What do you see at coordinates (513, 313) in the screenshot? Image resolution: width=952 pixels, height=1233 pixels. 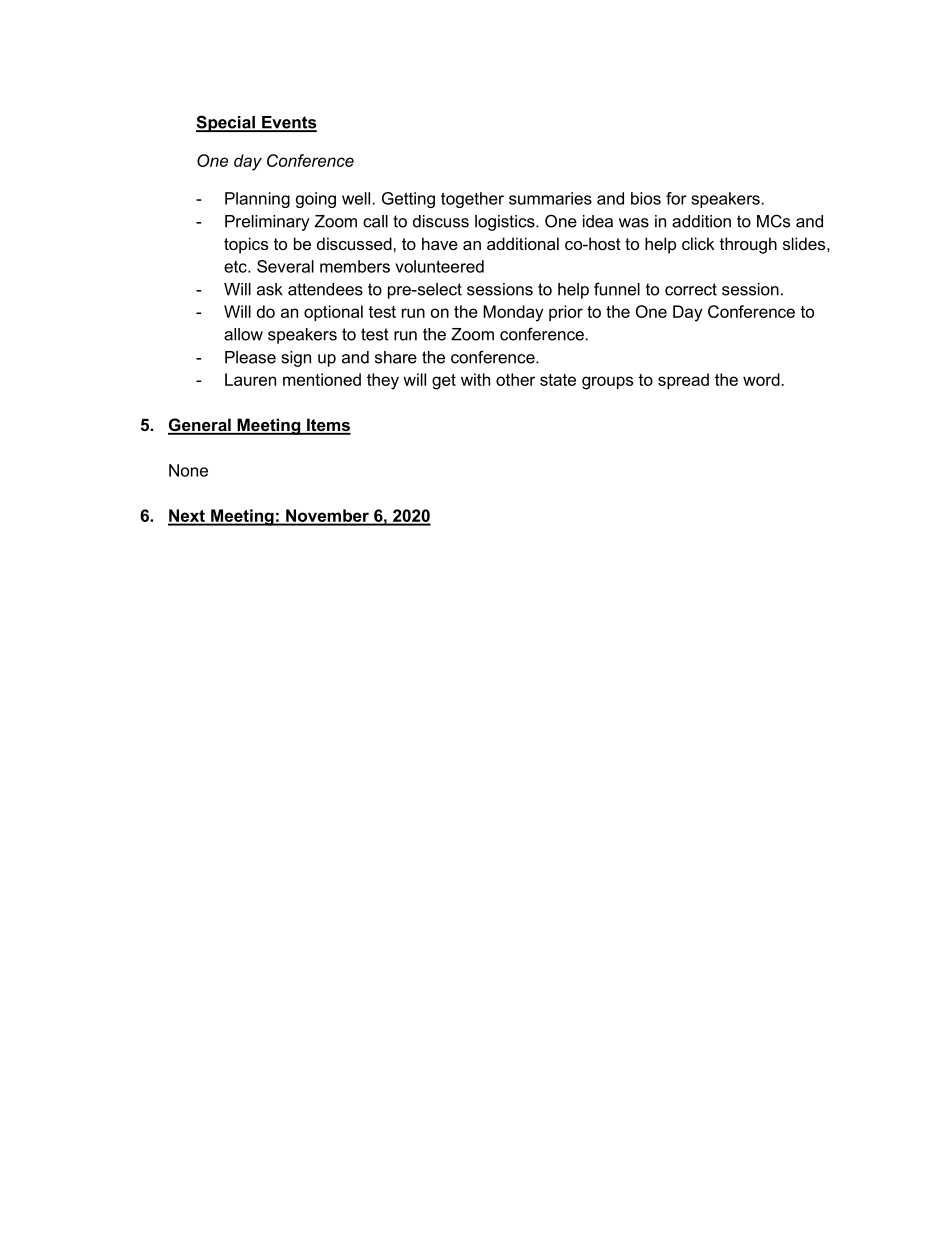 I see `Monday` at bounding box center [513, 313].
